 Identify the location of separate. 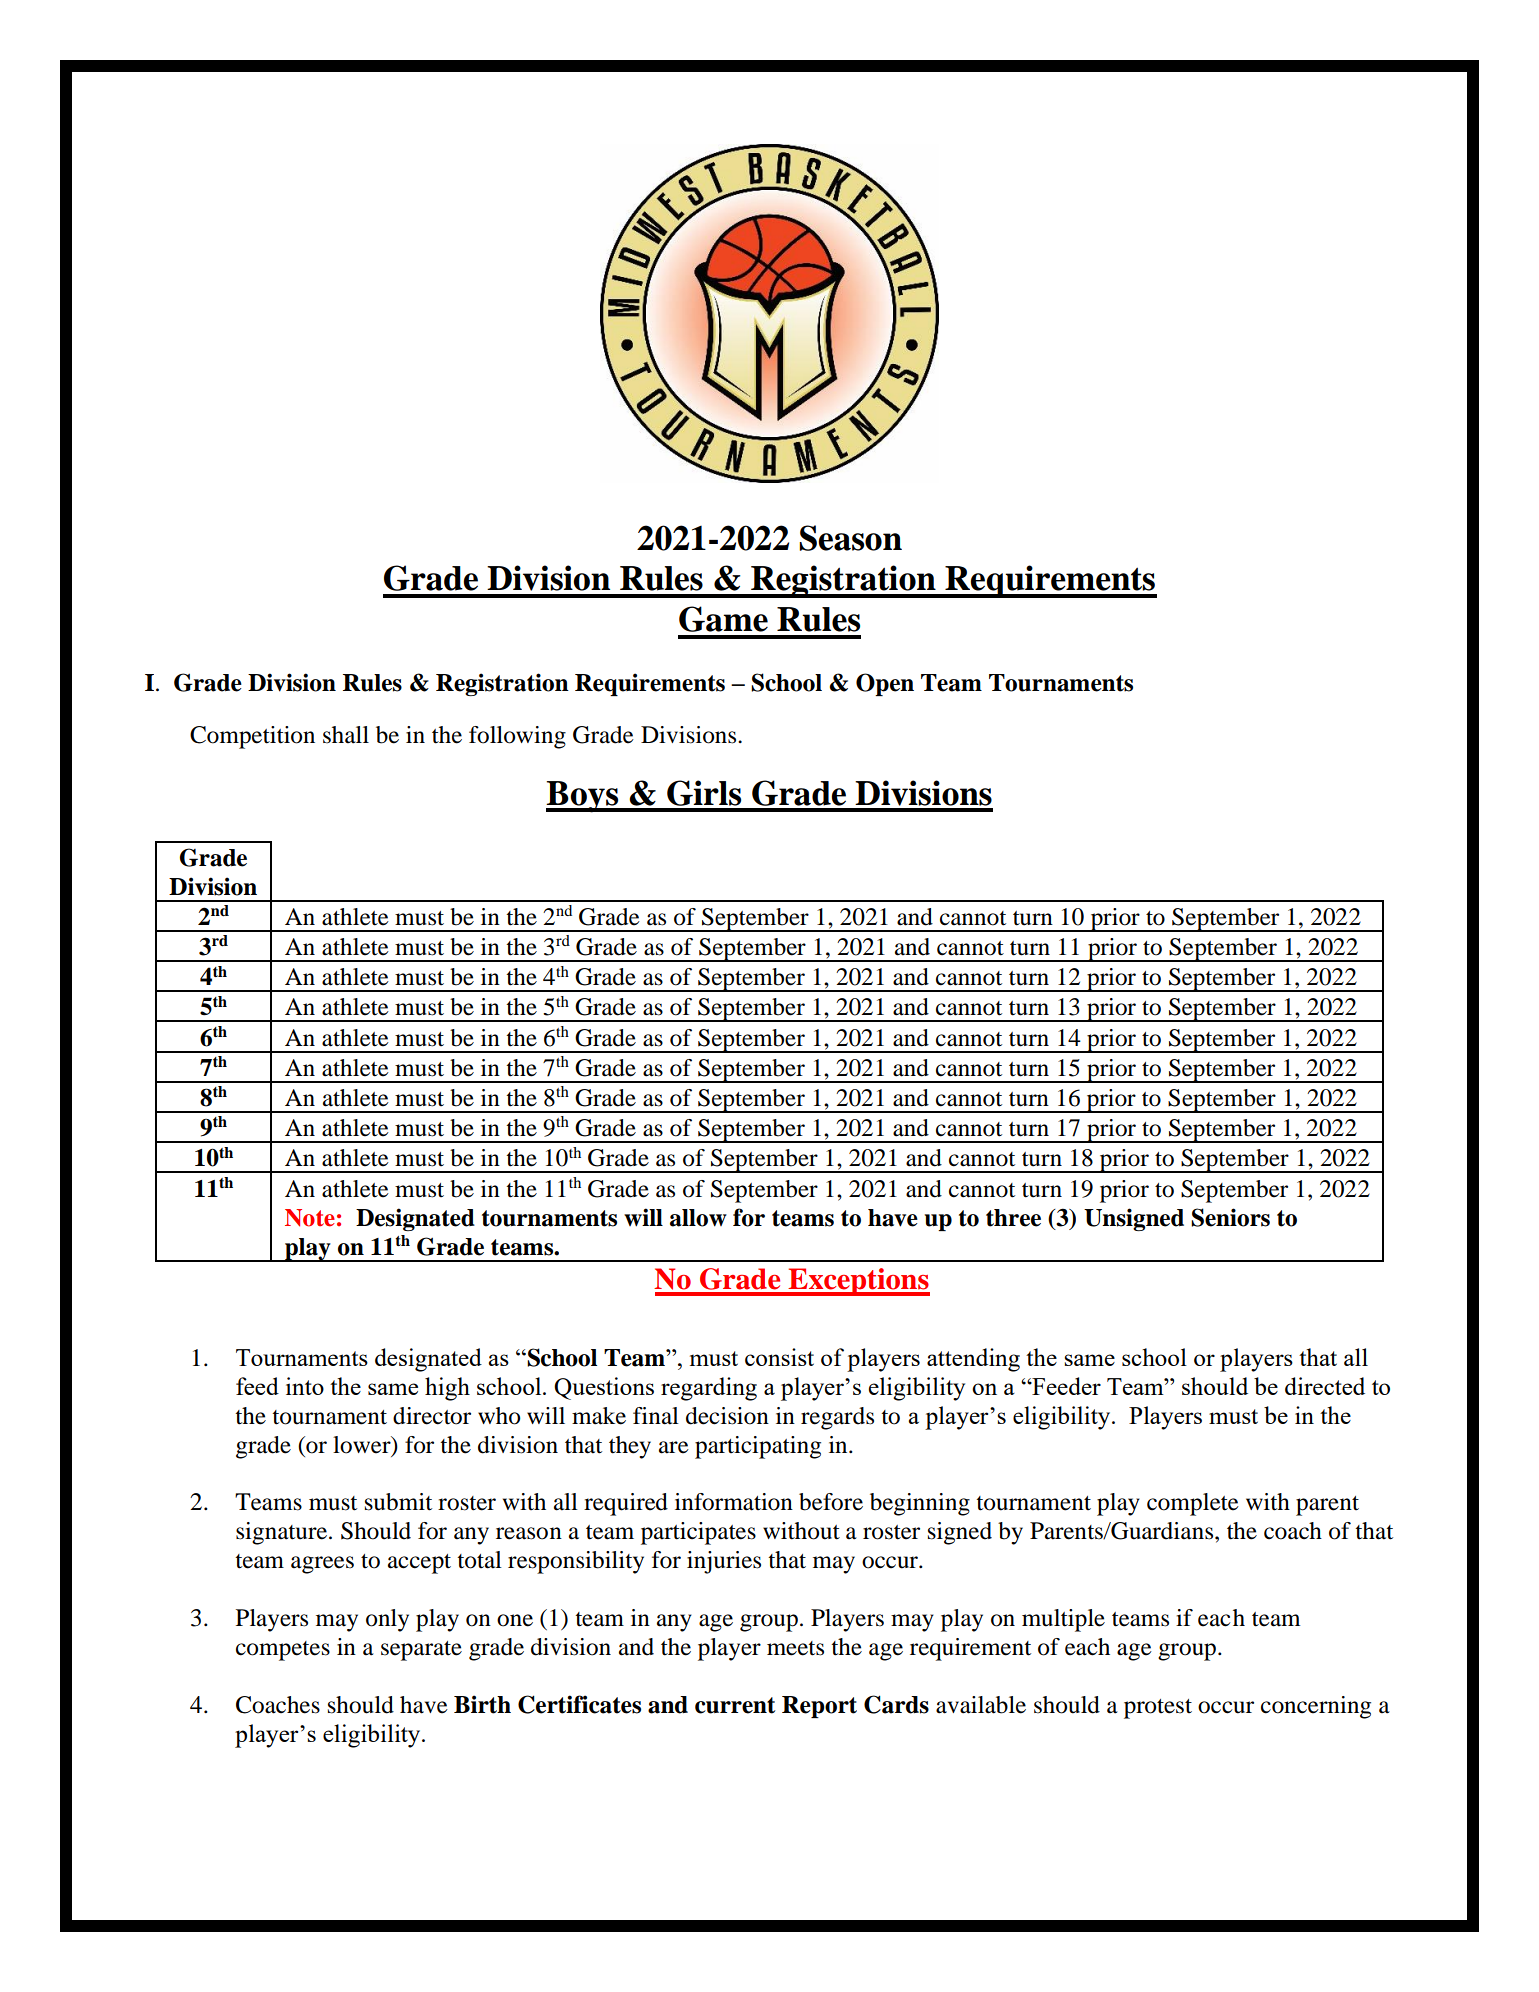
(421, 1651).
